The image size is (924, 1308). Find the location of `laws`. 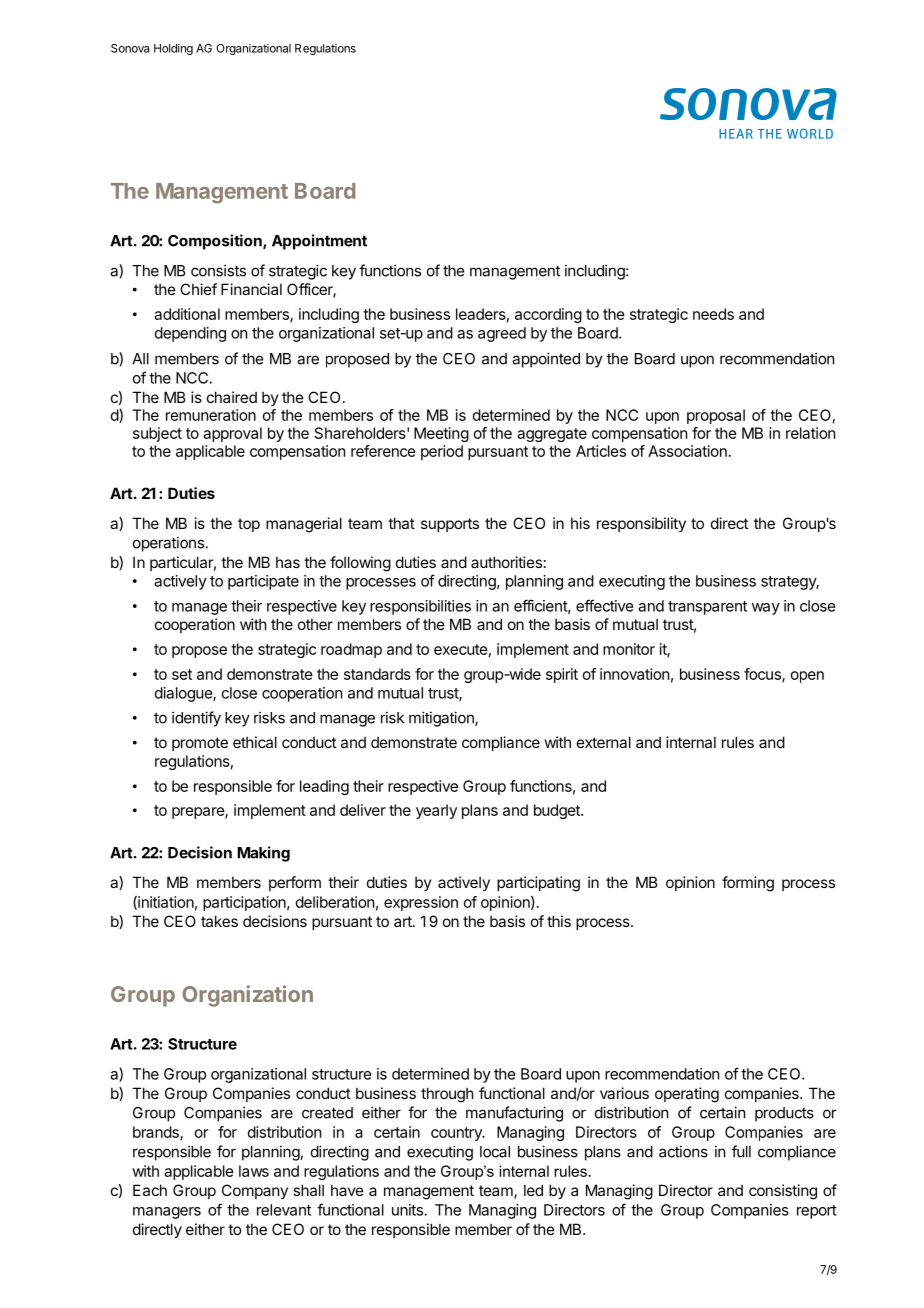

laws is located at coordinates (254, 1171).
